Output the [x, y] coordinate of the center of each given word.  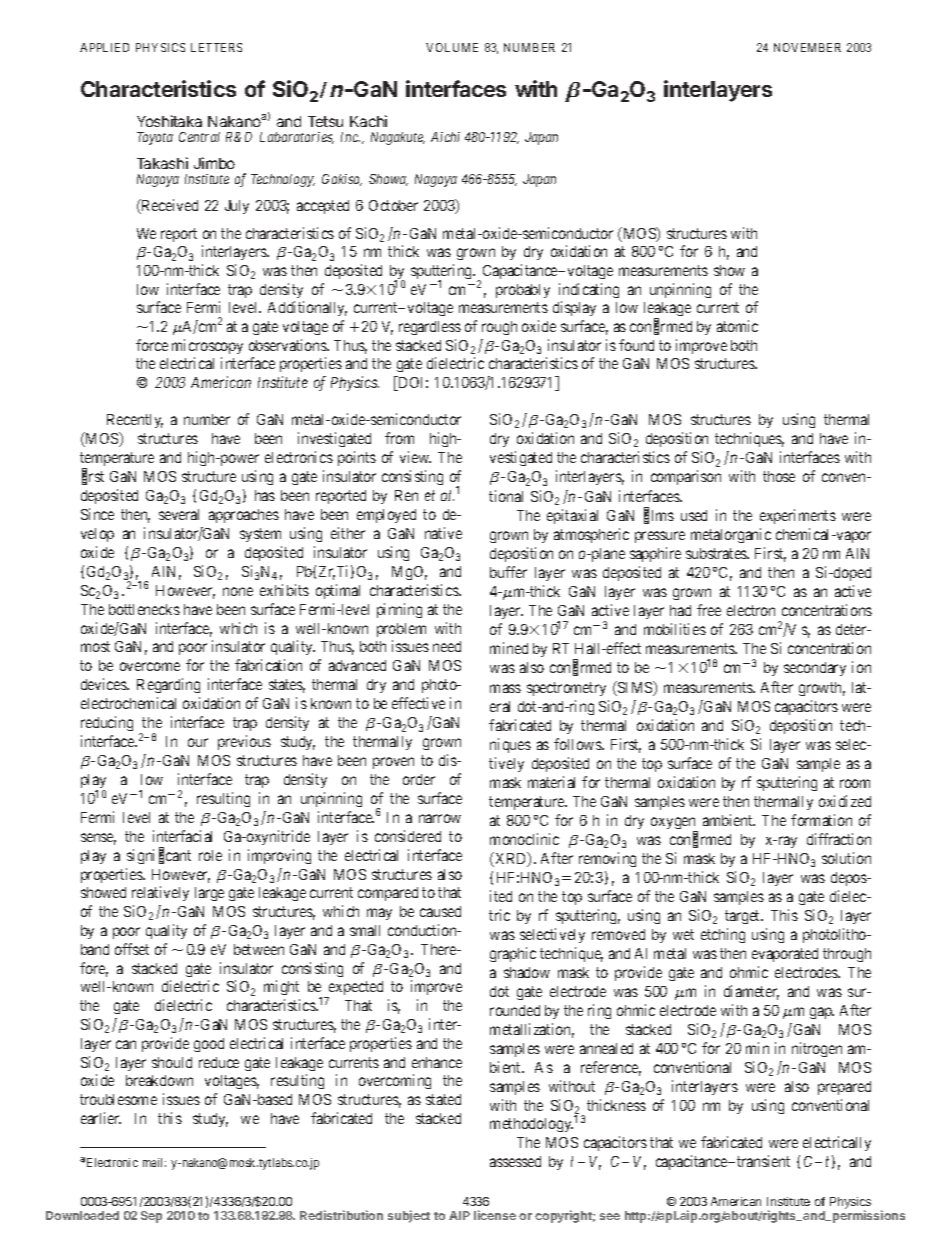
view [415, 457]
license [495, 1215]
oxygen [674, 825]
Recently [135, 421]
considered [408, 836]
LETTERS [216, 47]
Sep [151, 1217]
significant [159, 856]
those [779, 476]
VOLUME [452, 47]
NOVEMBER [807, 47]
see [610, 1216]
